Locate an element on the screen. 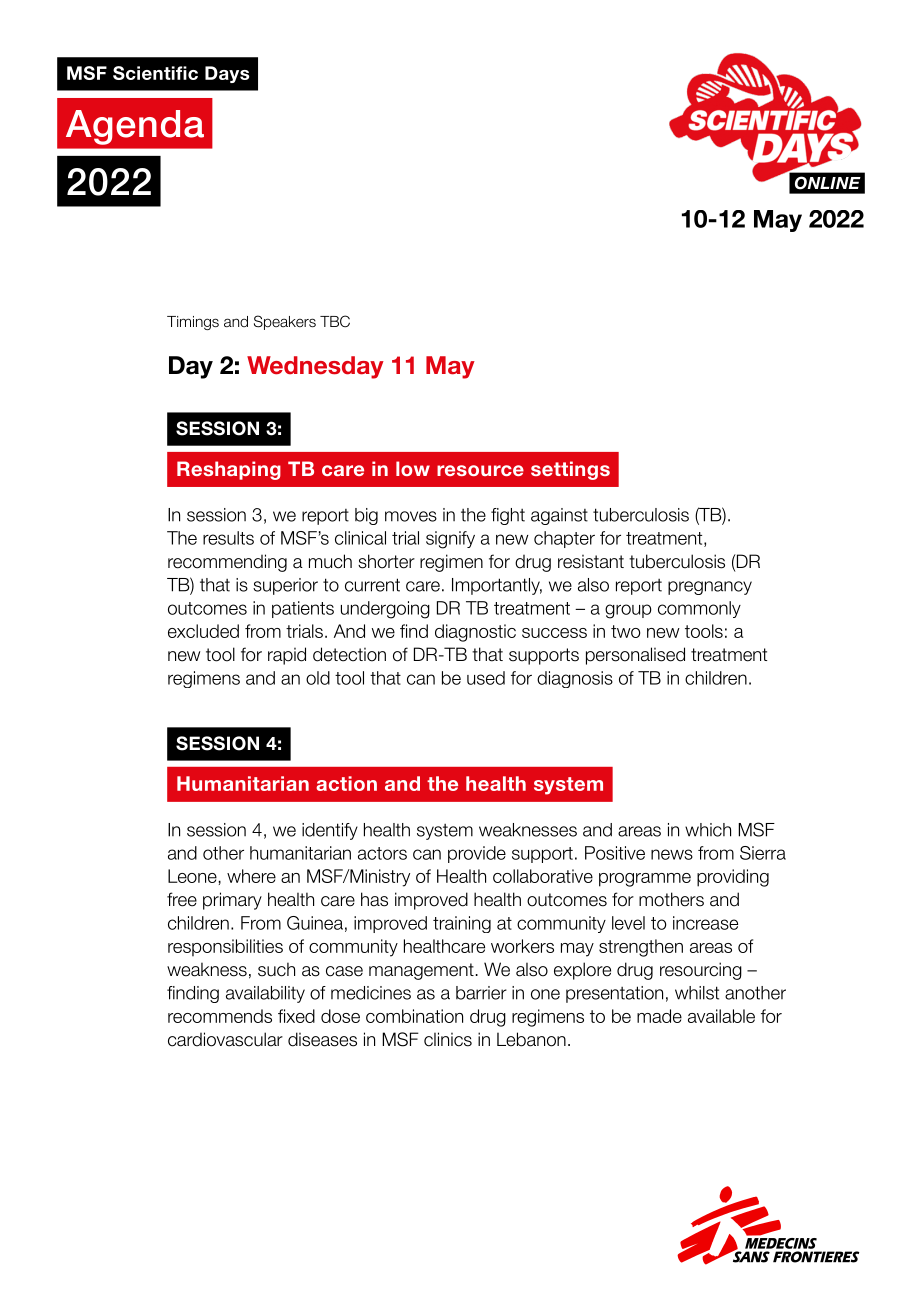 Image resolution: width=924 pixels, height=1308 pixels. recommends is located at coordinates (220, 1016).
